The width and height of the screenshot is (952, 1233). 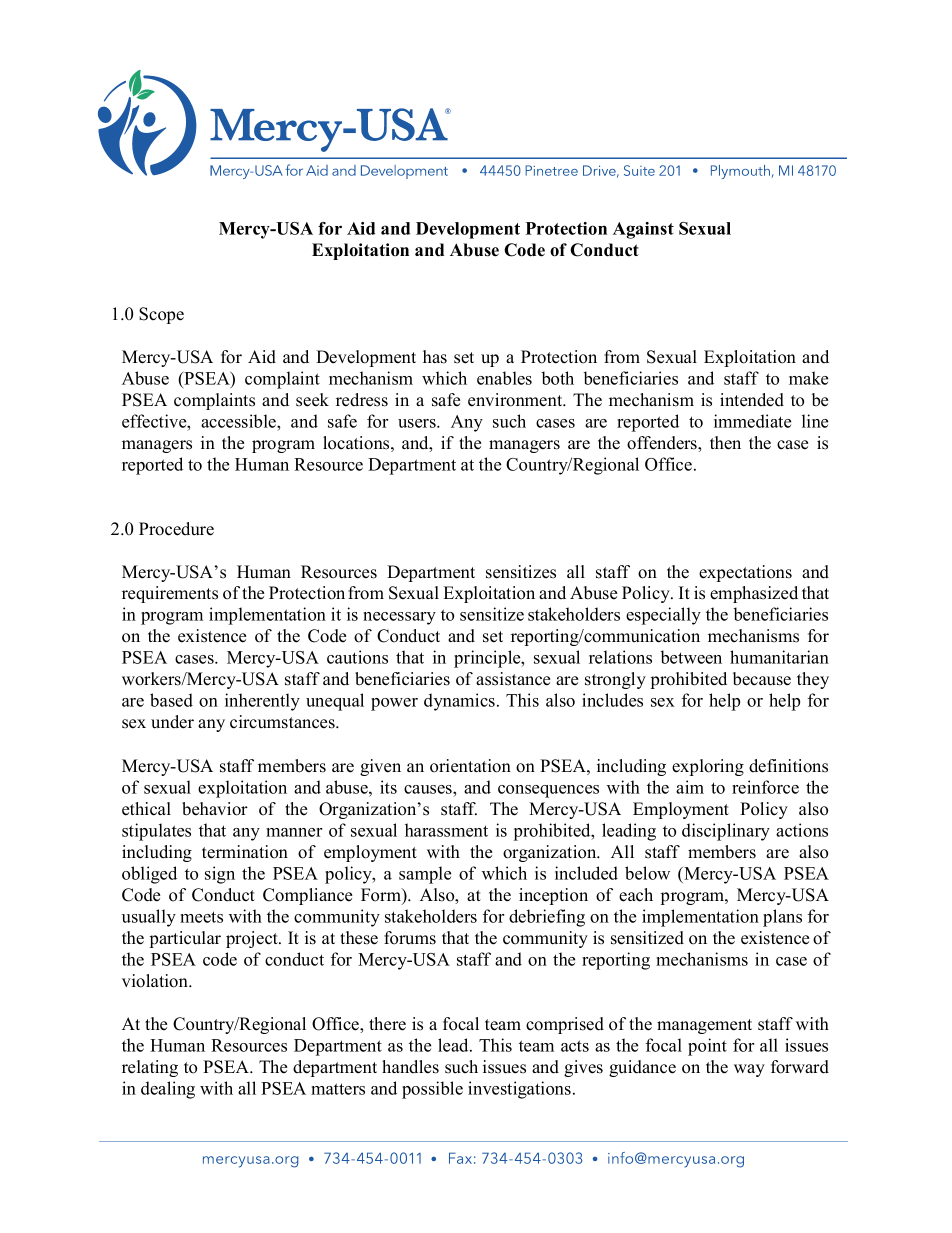 What do you see at coordinates (765, 787) in the screenshot?
I see `reinforce` at bounding box center [765, 787].
